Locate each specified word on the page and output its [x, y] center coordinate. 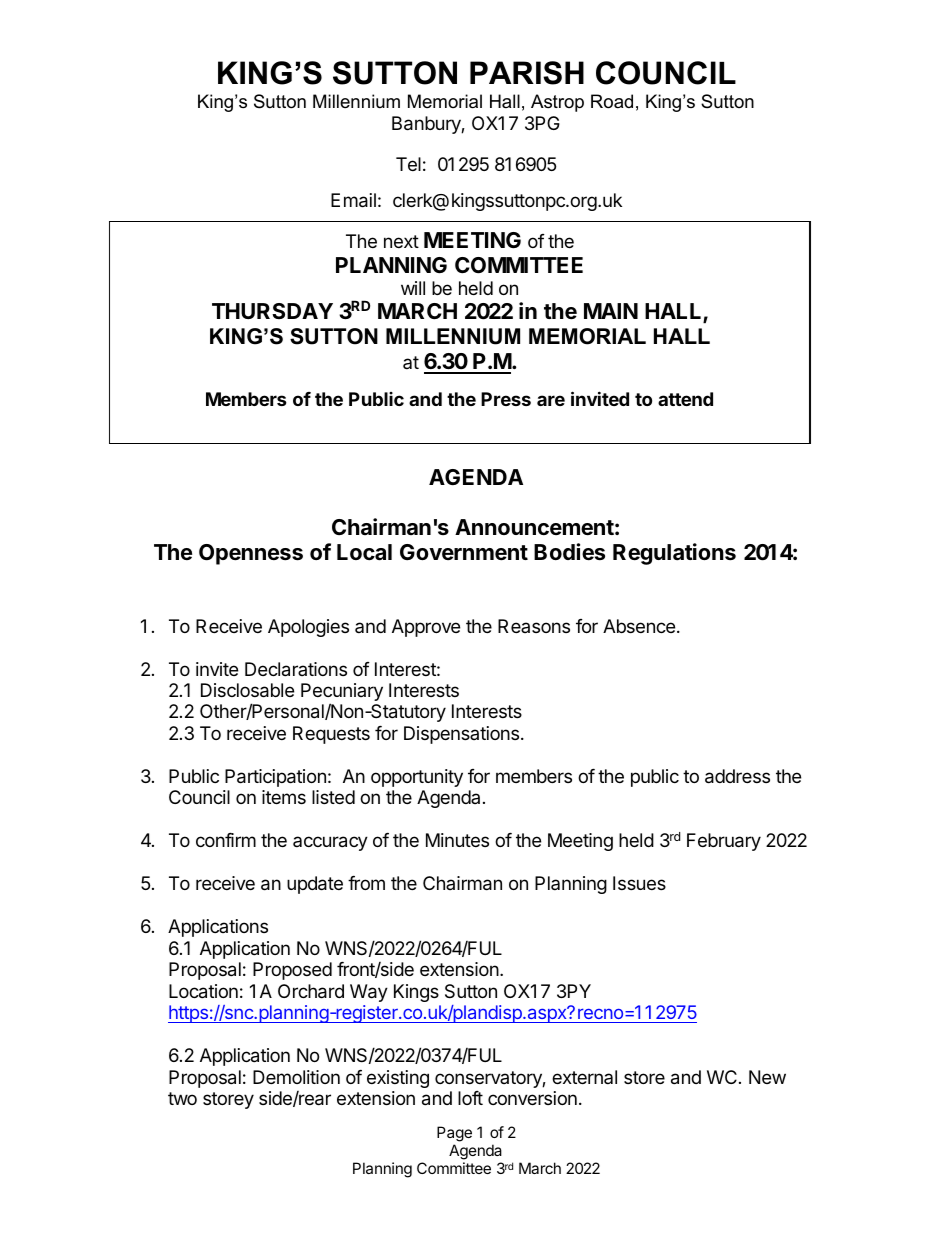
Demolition [296, 1077]
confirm [226, 840]
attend [685, 399]
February [724, 842]
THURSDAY [272, 311]
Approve [426, 628]
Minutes [457, 840]
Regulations [674, 554]
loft [470, 1098]
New [767, 1077]
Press [506, 399]
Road [612, 101]
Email [353, 200]
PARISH [527, 73]
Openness [251, 554]
